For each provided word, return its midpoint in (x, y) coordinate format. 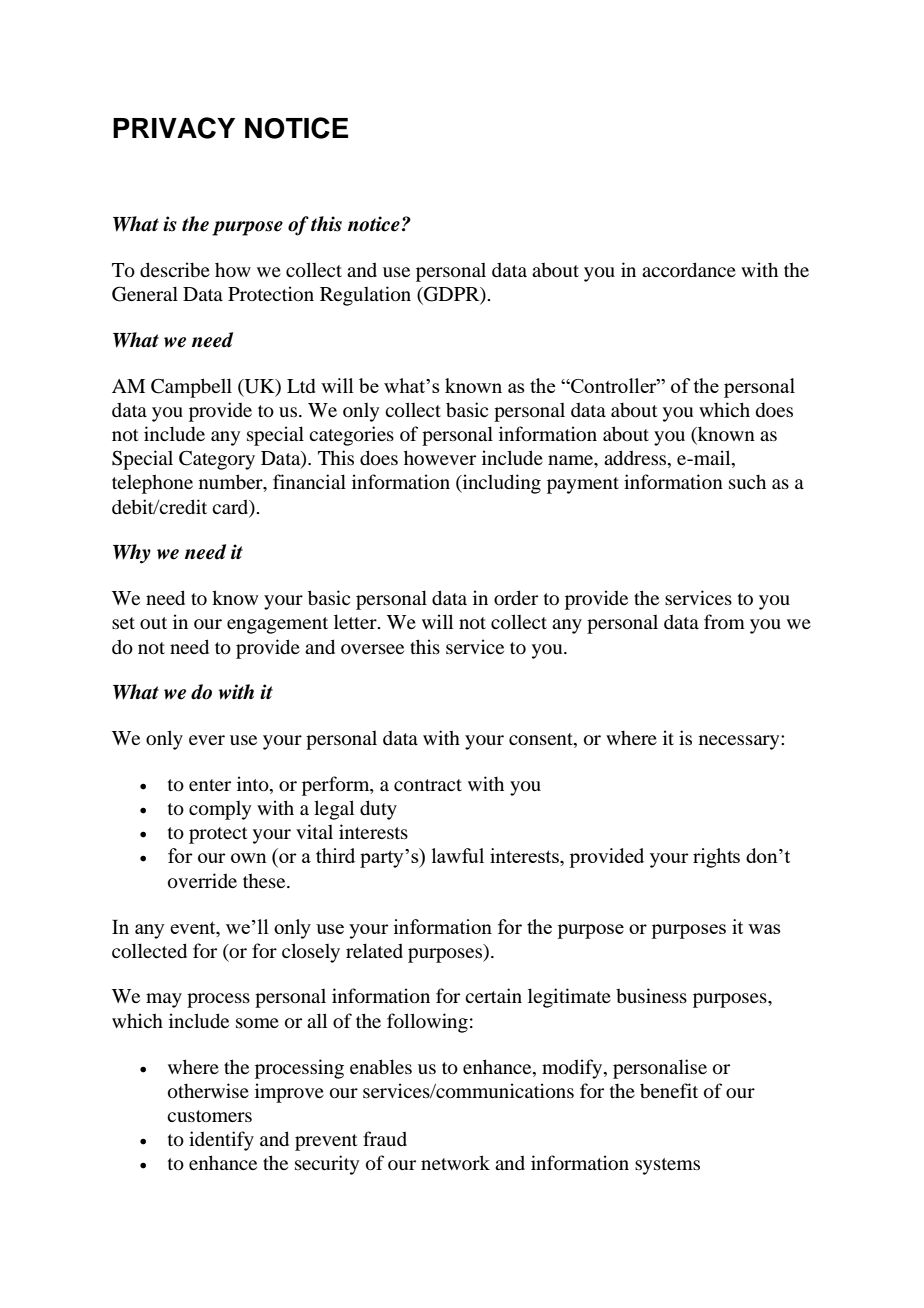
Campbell (191, 388)
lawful (458, 855)
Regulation (365, 296)
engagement (277, 625)
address (635, 457)
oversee (372, 649)
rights (716, 858)
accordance (689, 269)
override (202, 880)
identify (221, 1141)
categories (351, 436)
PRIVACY (174, 128)
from (724, 621)
